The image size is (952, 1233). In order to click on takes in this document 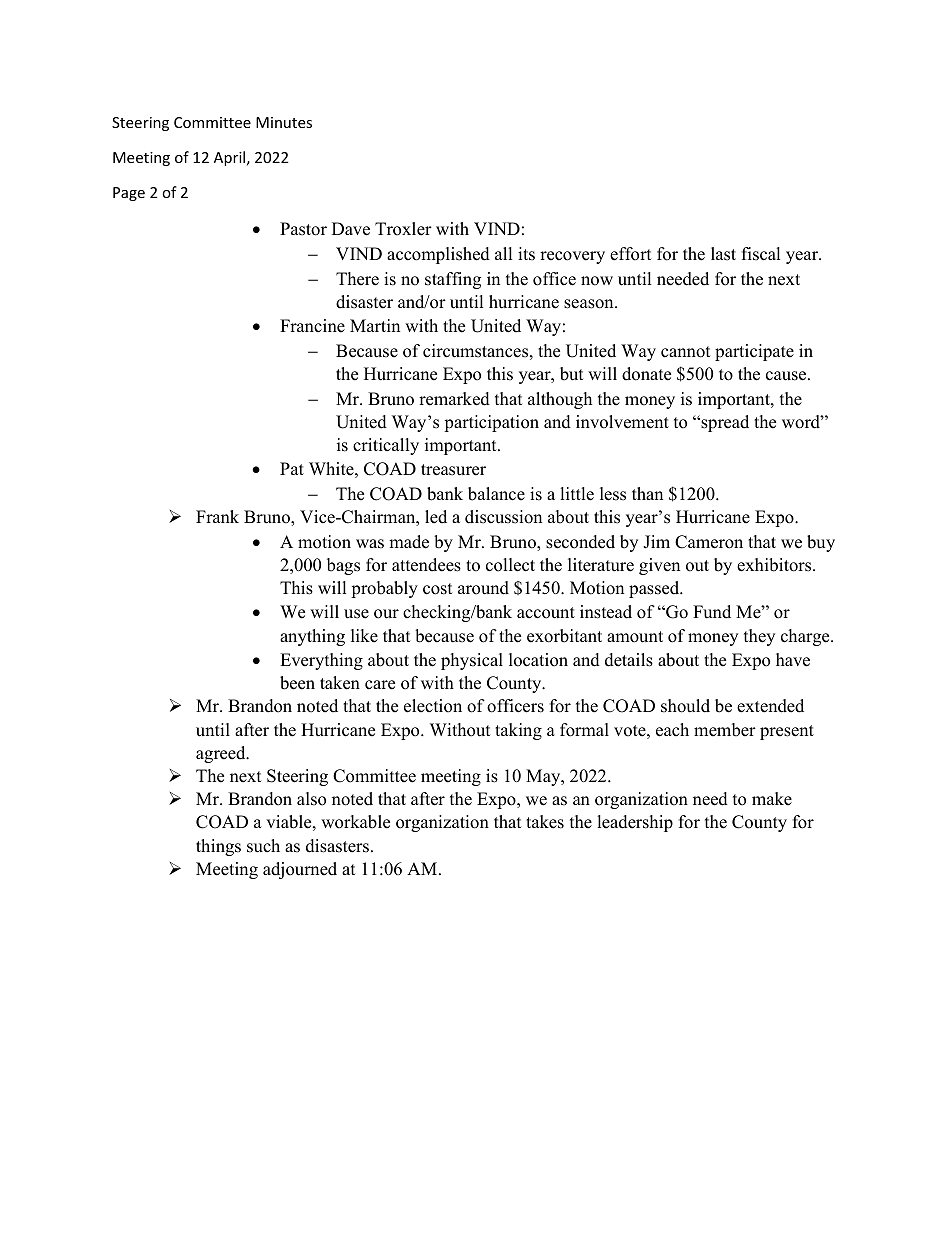, I will do `click(545, 822)`.
